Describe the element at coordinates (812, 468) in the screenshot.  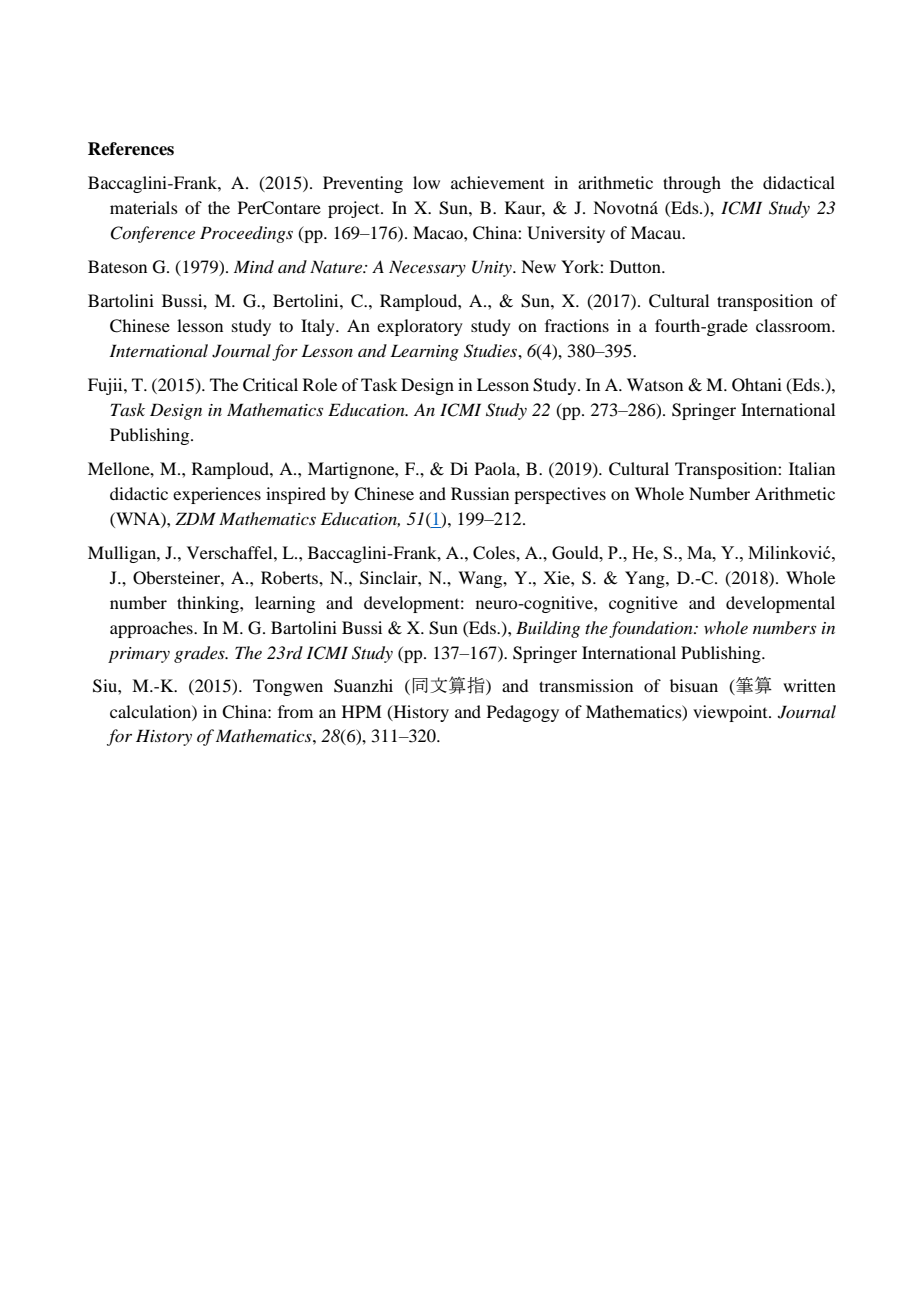
I see `Italian` at that location.
